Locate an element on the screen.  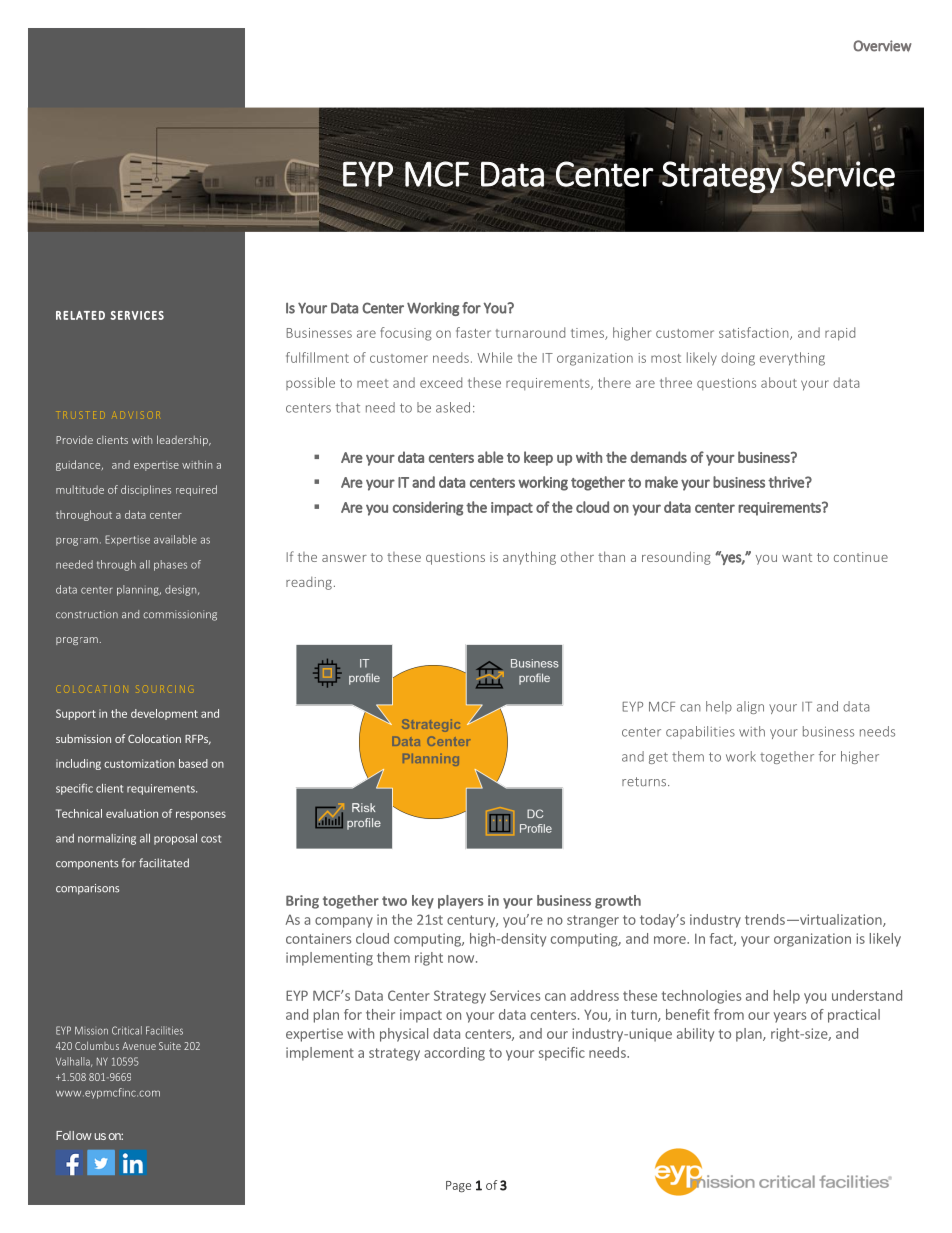
capabilities is located at coordinates (700, 732).
